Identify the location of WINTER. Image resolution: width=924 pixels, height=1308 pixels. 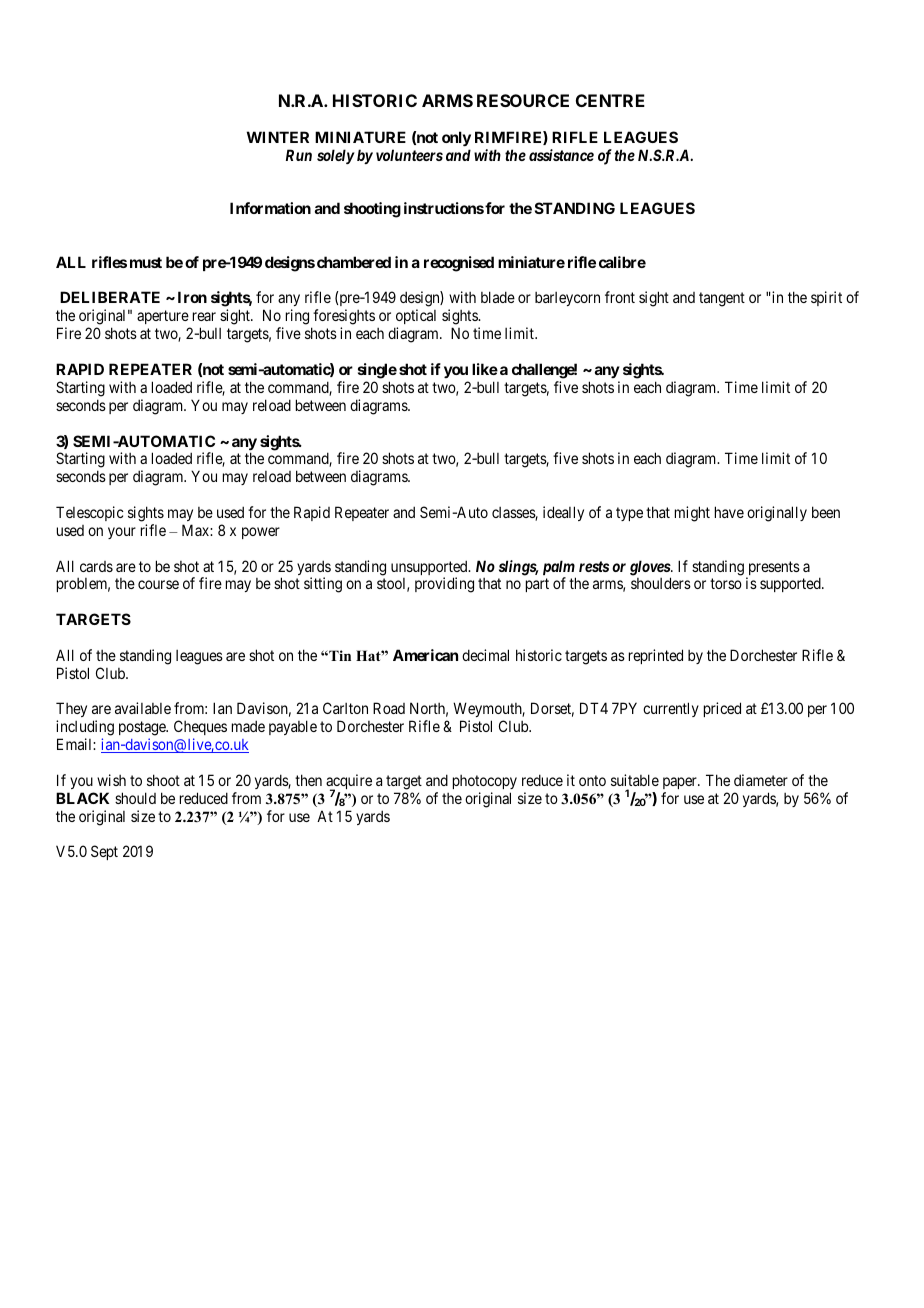
(278, 137).
